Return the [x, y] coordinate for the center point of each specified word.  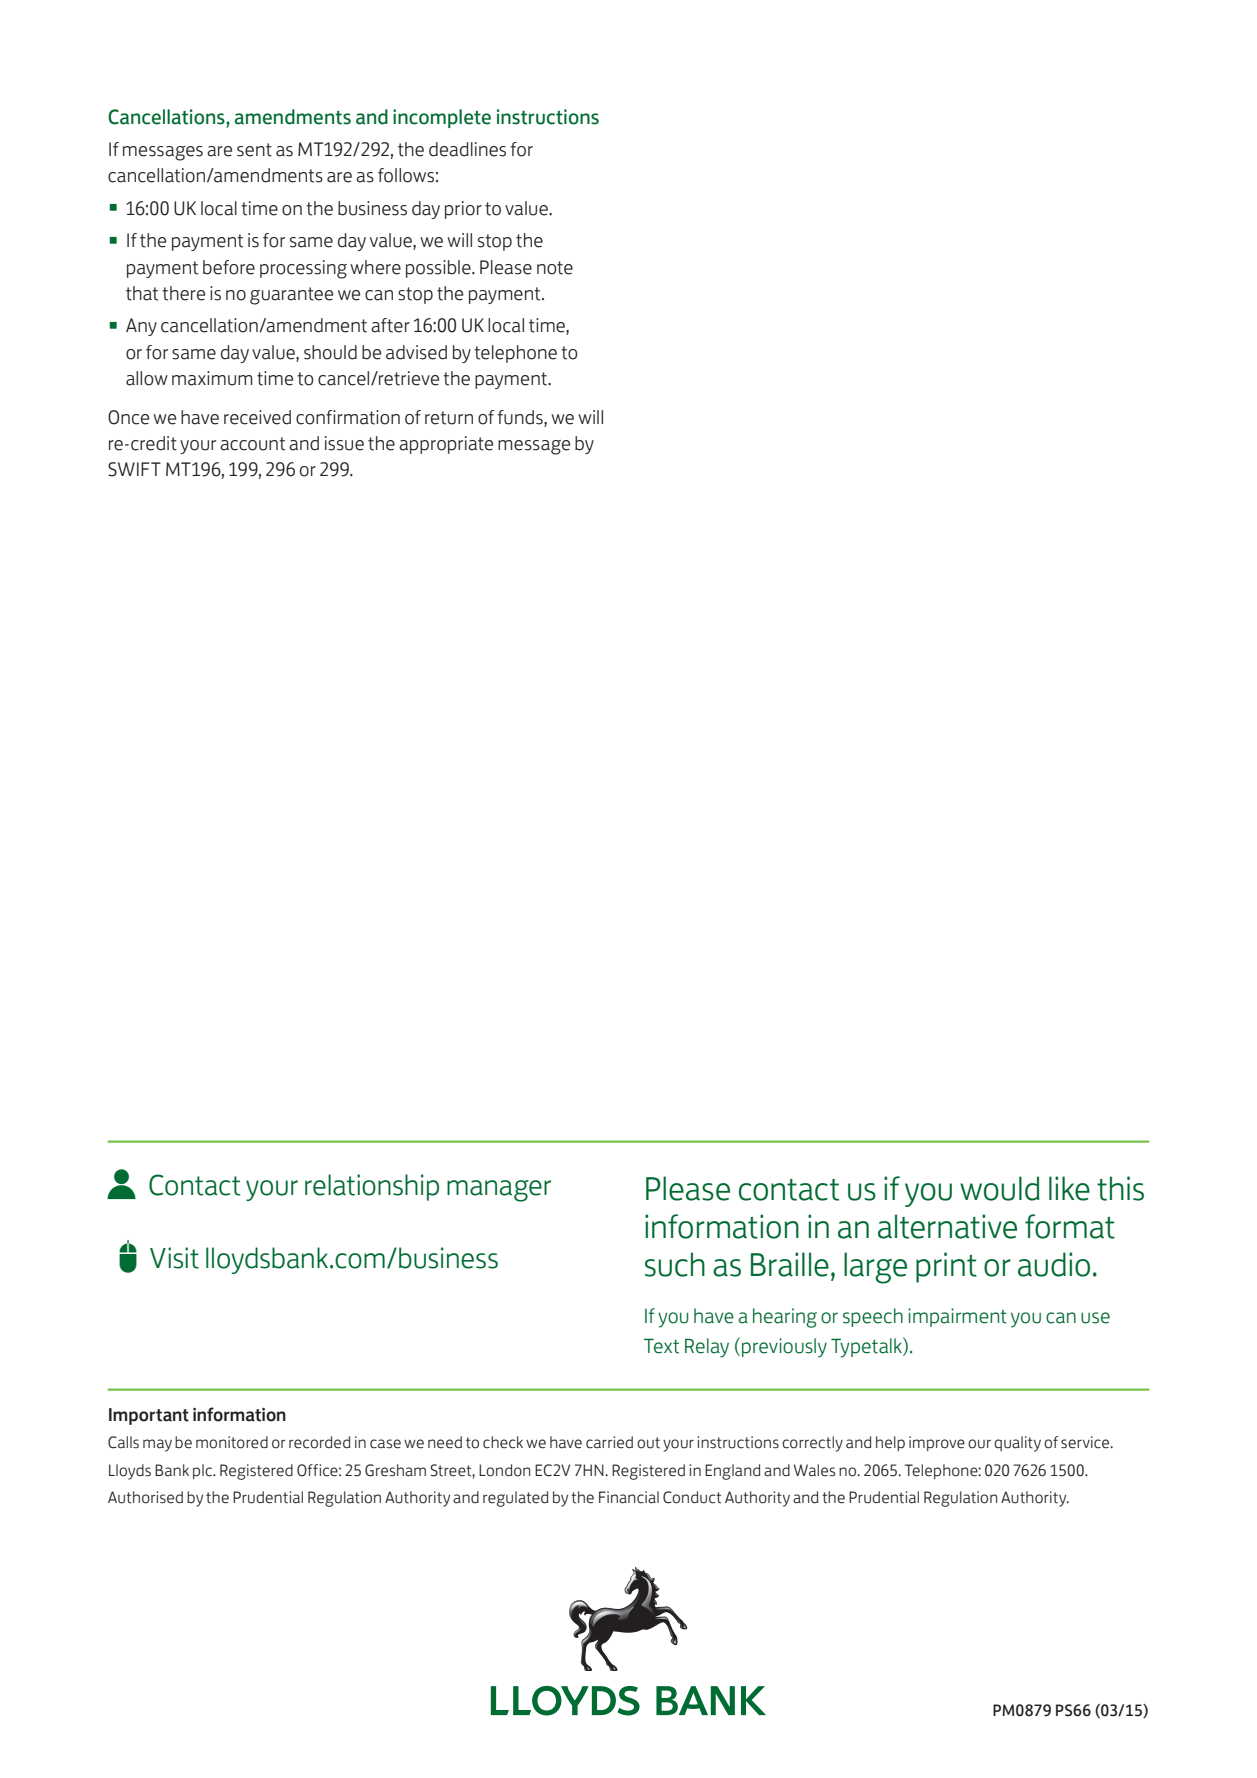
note [555, 268]
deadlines [467, 149]
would [1000, 1188]
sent [254, 150]
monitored [232, 1442]
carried [609, 1442]
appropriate [446, 445]
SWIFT [134, 469]
